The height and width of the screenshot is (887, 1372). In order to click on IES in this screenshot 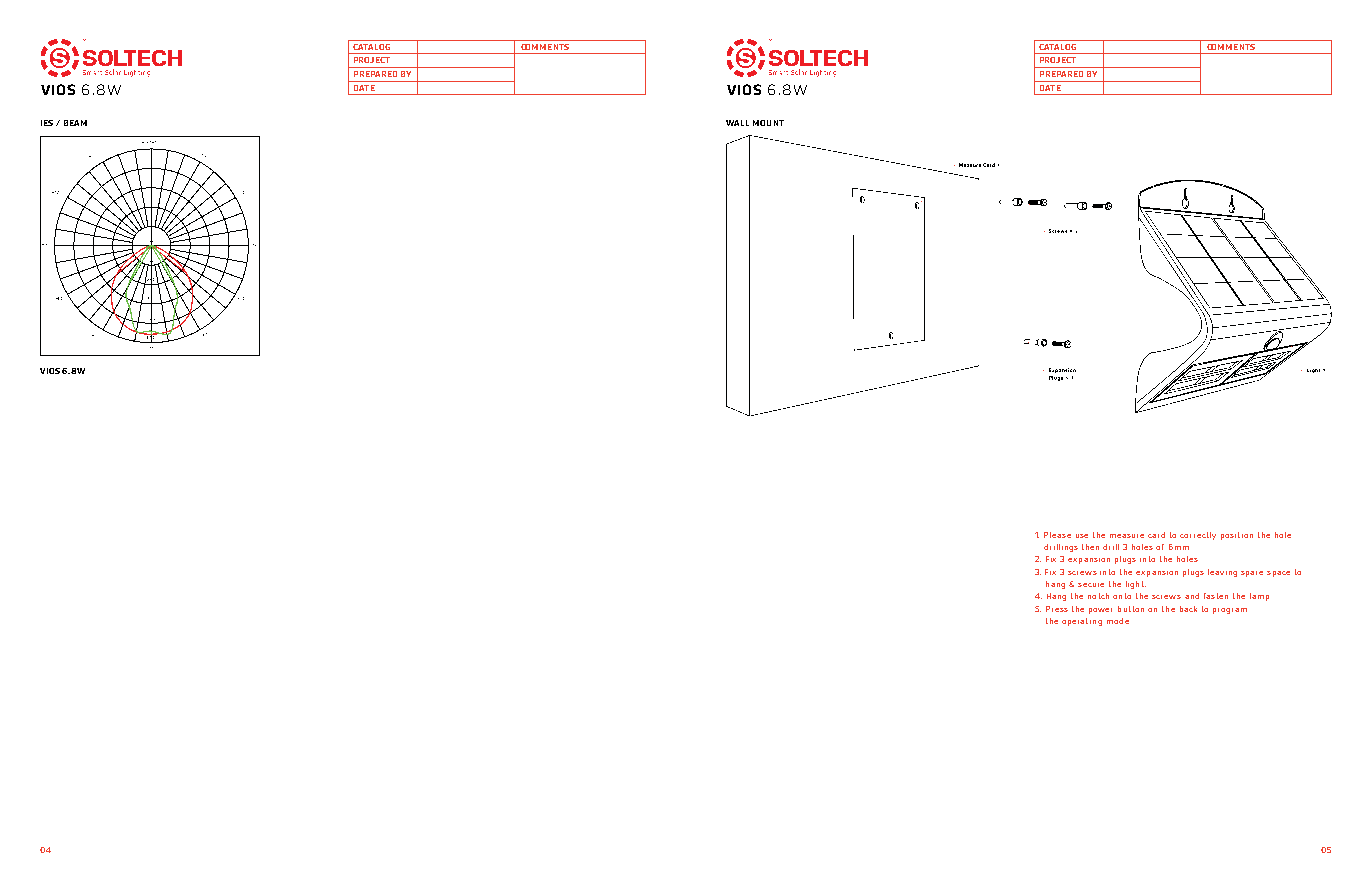, I will do `click(47, 123)`.
